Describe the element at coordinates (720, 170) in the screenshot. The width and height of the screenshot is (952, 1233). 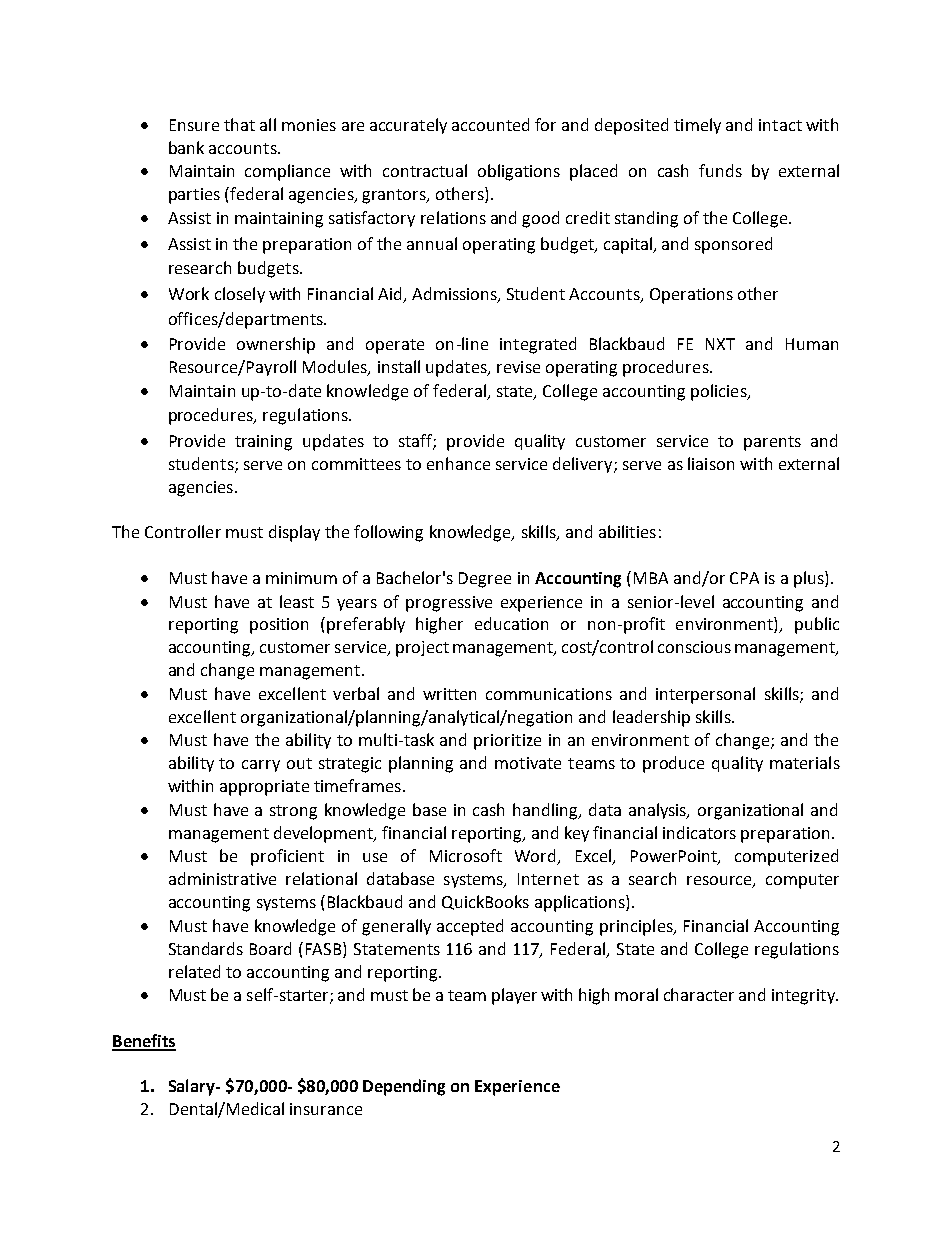
I see `funds` at that location.
